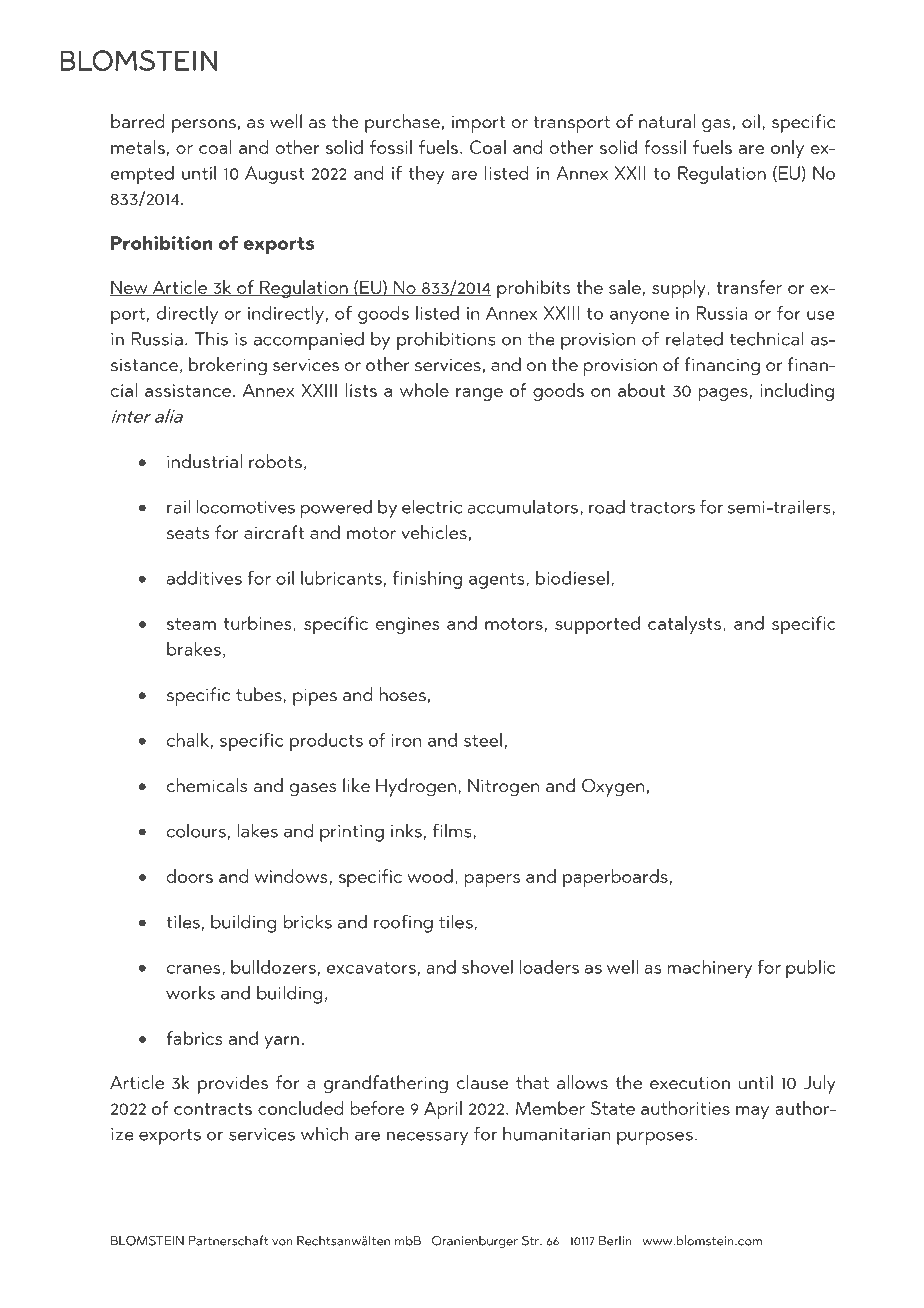 The height and width of the image is (1308, 924). I want to click on only, so click(787, 149).
